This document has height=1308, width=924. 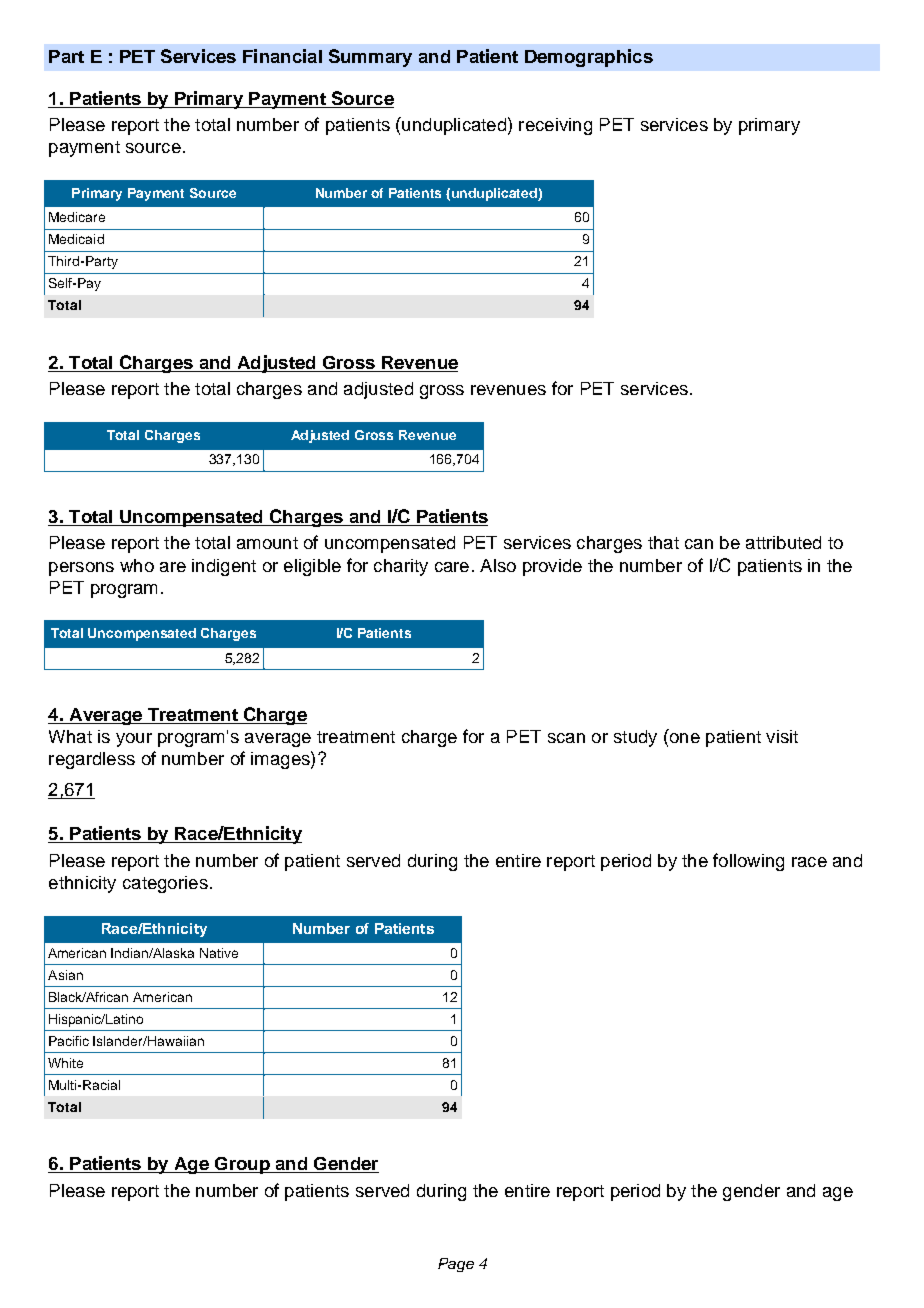 What do you see at coordinates (282, 56) in the document?
I see `Financial` at bounding box center [282, 56].
